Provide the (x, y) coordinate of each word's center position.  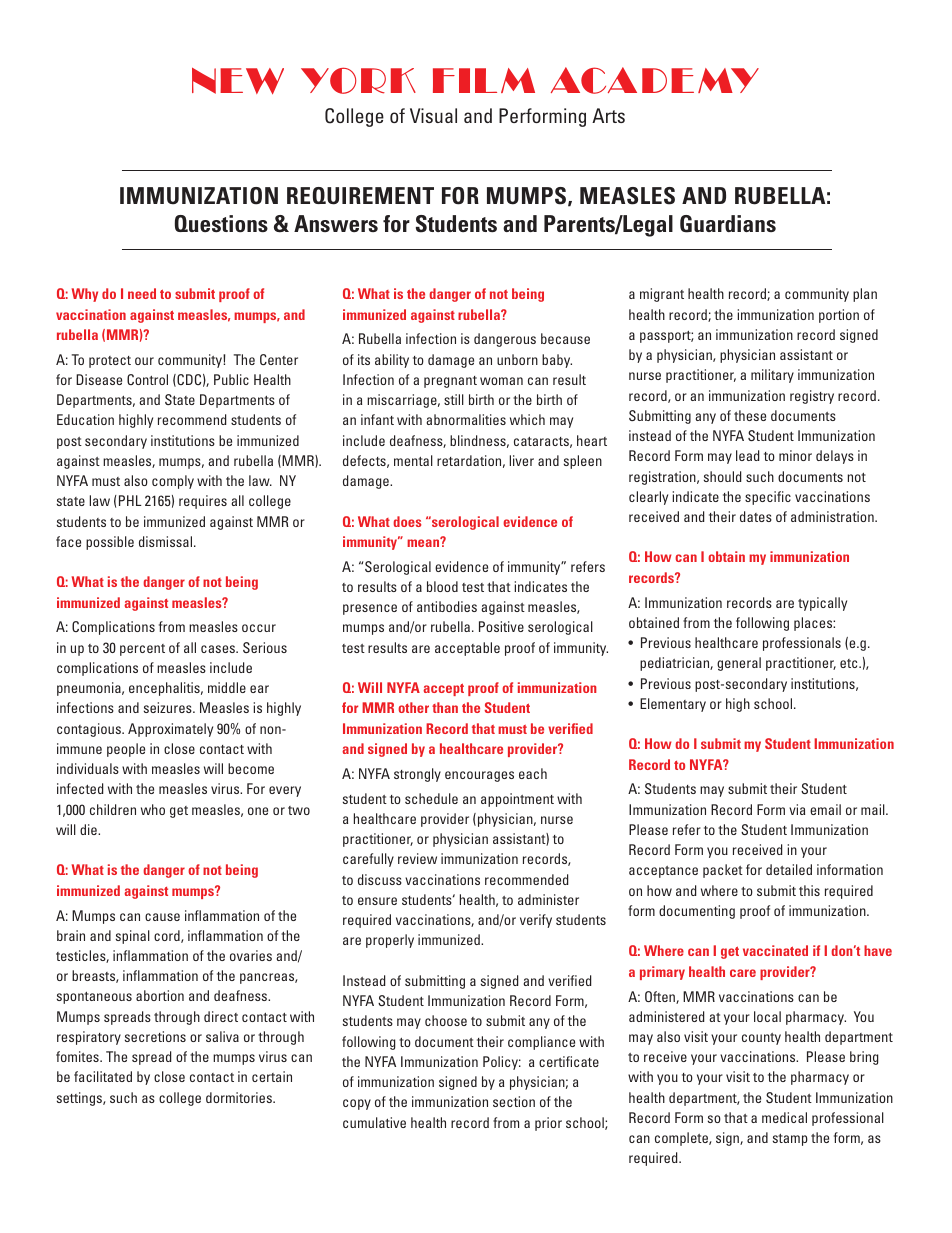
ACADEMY (655, 80)
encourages (479, 776)
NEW (238, 81)
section (514, 1101)
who (153, 809)
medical (784, 1117)
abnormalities (466, 419)
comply (173, 482)
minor (795, 455)
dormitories (240, 1097)
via (797, 809)
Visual (433, 115)
